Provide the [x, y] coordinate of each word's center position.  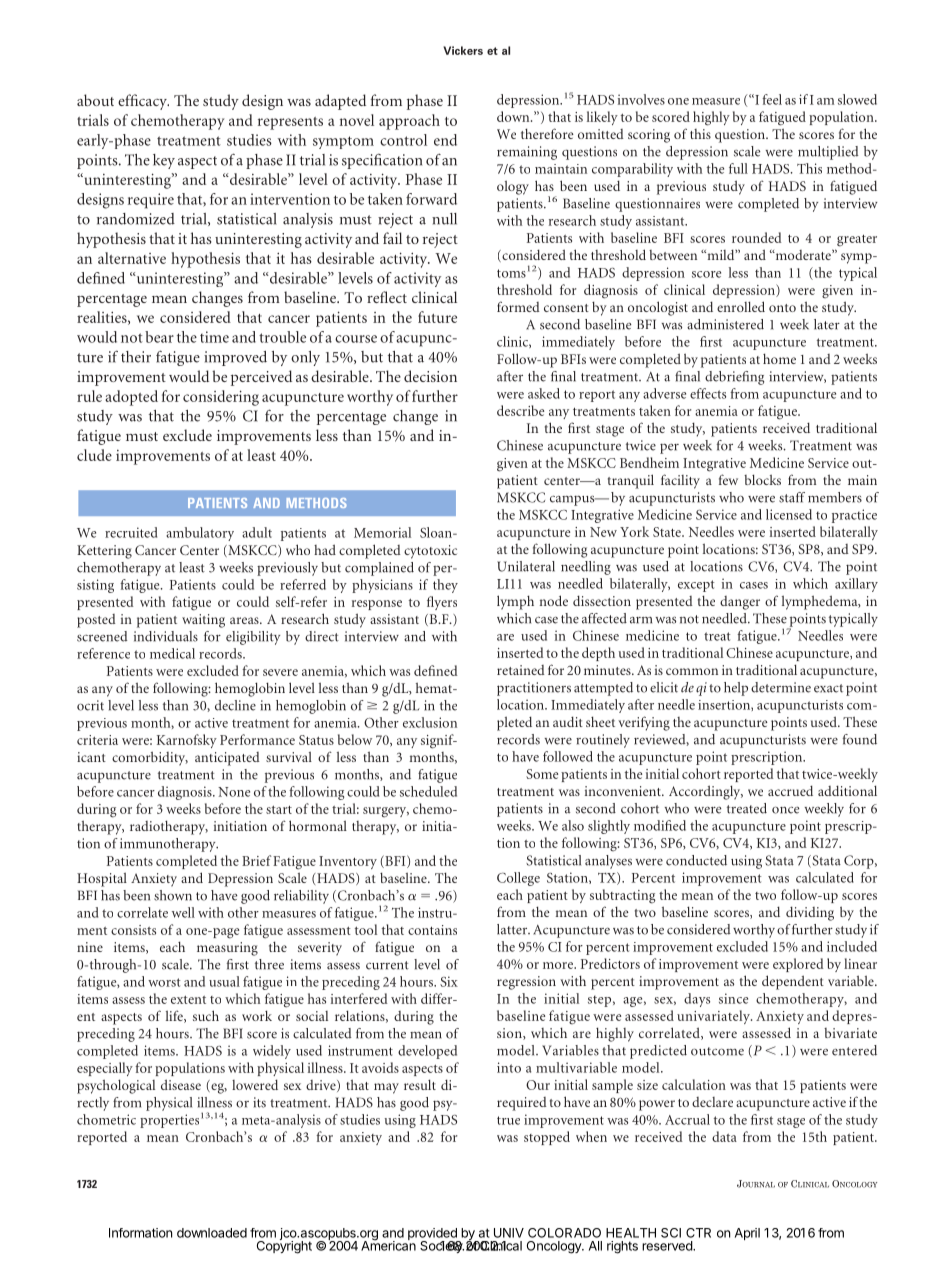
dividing [810, 913]
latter [513, 929]
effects [708, 393]
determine [781, 687]
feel [772, 99]
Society [442, 1247]
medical [172, 653]
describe [520, 410]
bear [159, 337]
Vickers [463, 50]
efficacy [143, 102]
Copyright [284, 1246]
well [183, 912]
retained [521, 670]
